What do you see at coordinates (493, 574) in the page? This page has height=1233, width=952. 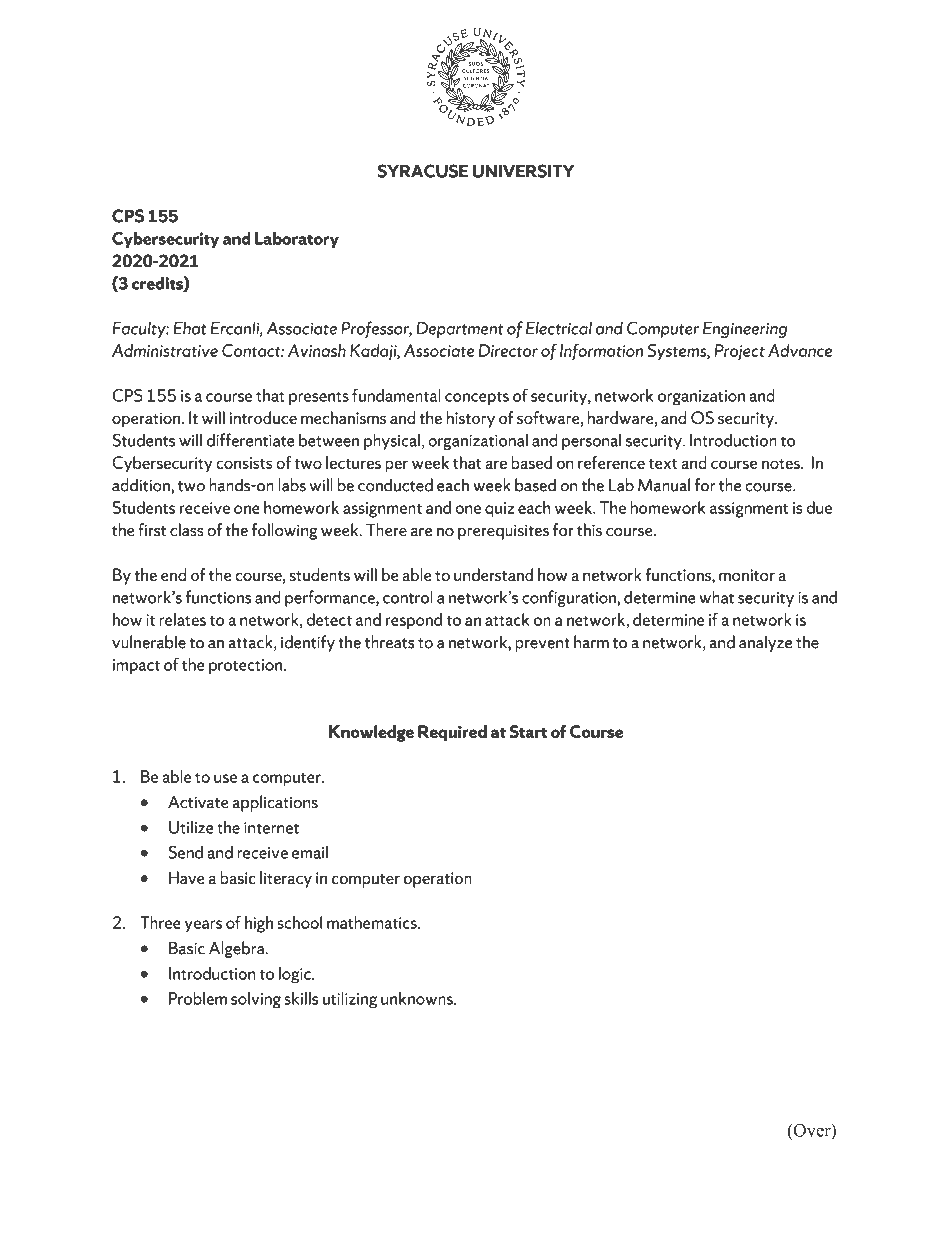 I see `understand` at bounding box center [493, 574].
